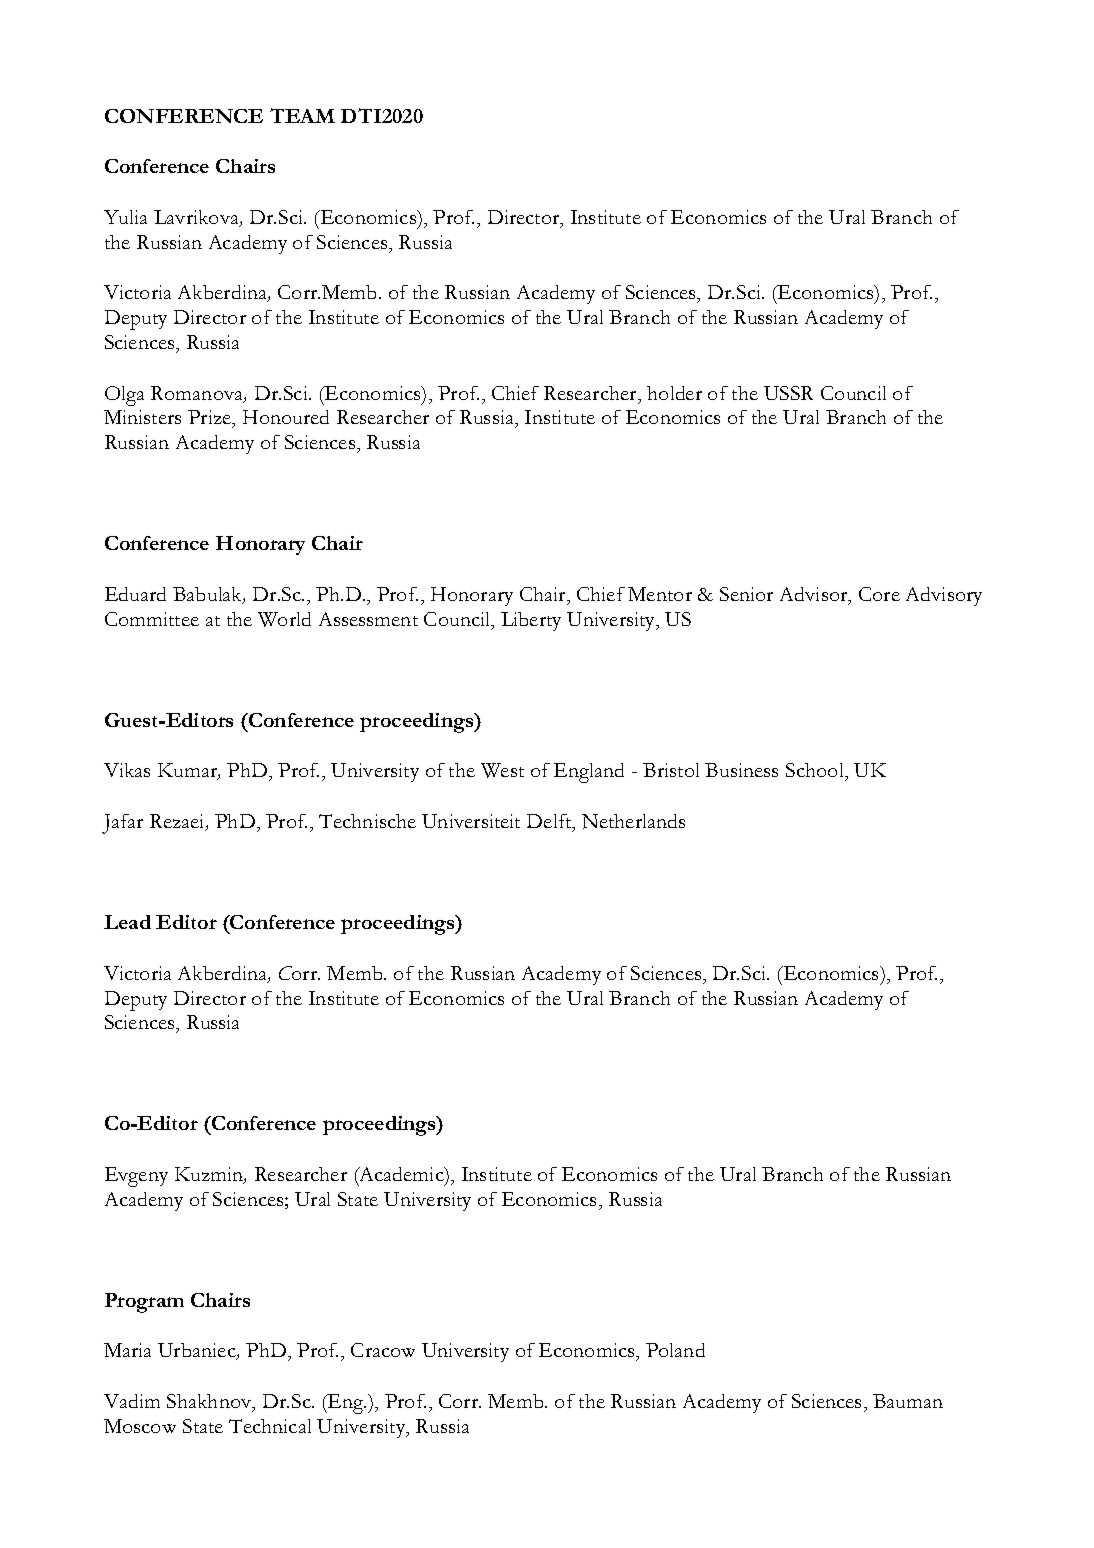 The image size is (1094, 1548). I want to click on Cracow, so click(383, 1350).
